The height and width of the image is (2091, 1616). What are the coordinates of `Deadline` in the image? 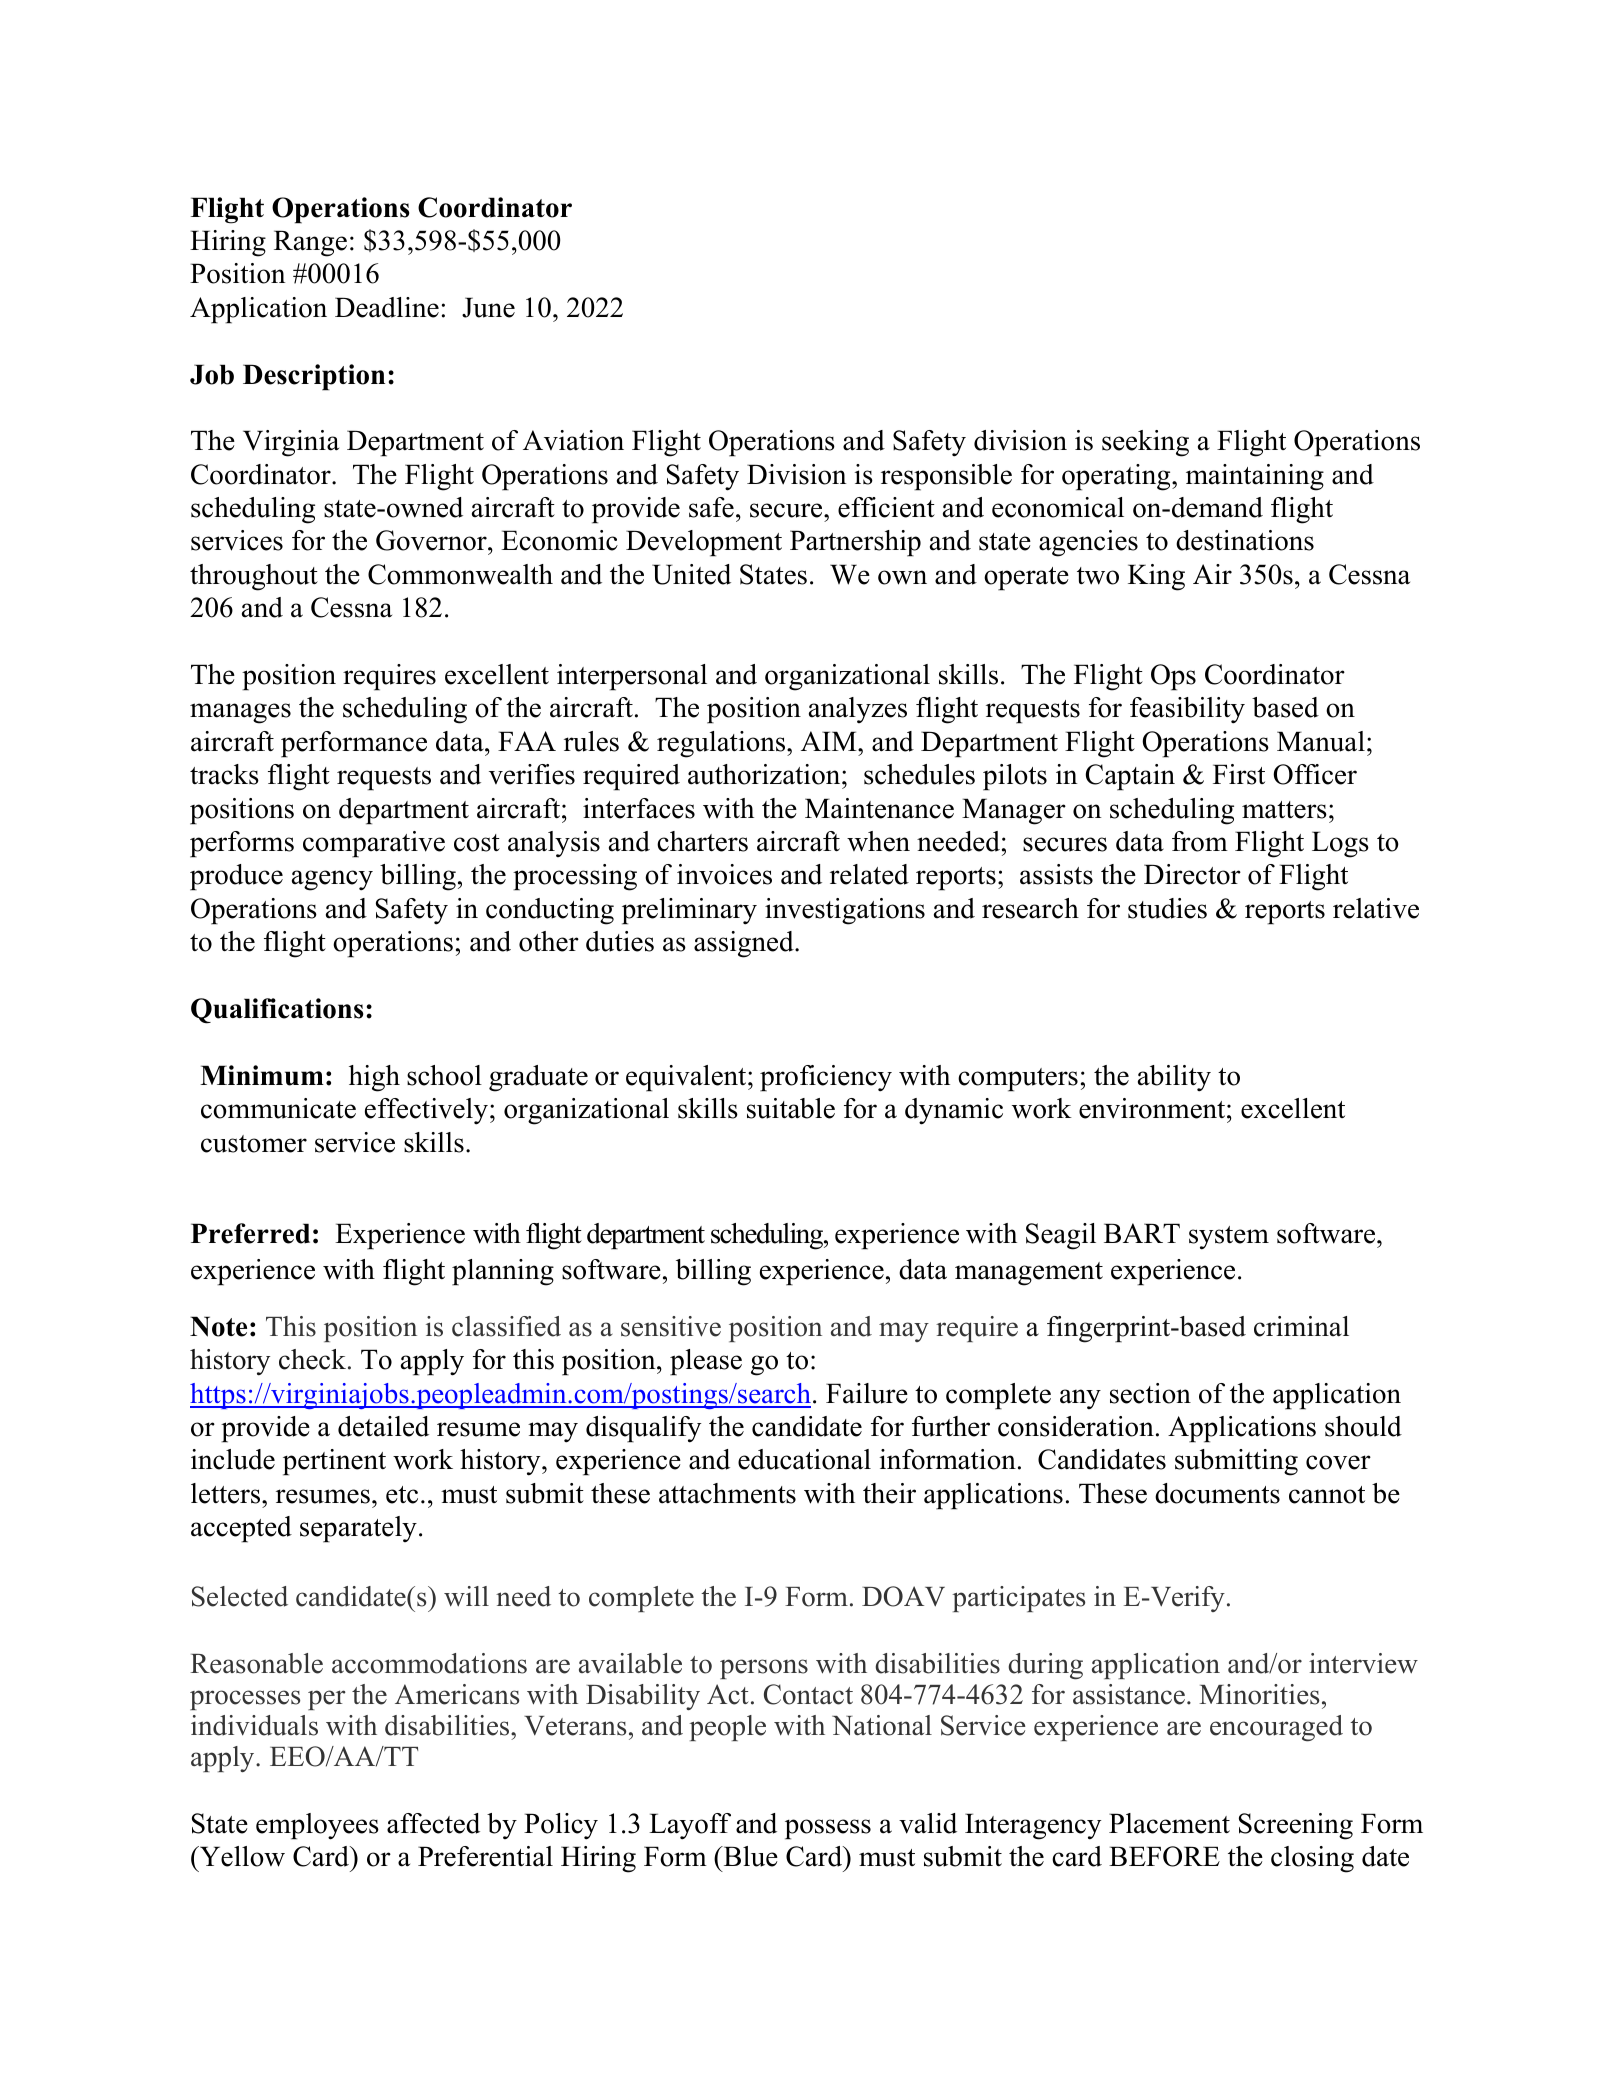 It's located at (387, 307).
